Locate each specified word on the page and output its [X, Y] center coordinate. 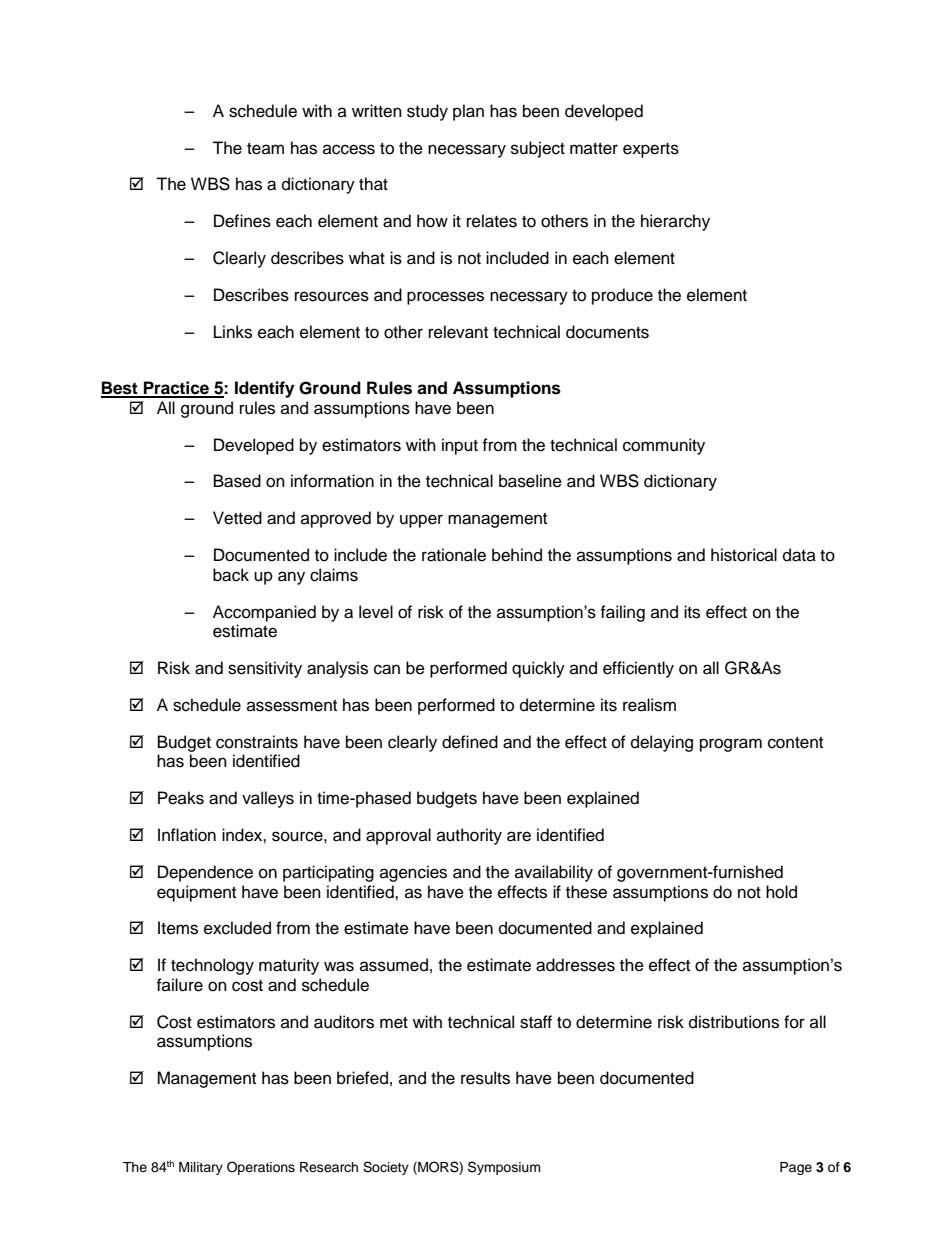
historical [744, 555]
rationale [454, 555]
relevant [458, 332]
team [265, 149]
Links [233, 332]
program [731, 745]
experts [651, 150]
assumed [394, 965]
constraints [257, 742]
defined [470, 742]
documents [607, 332]
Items [178, 928]
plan [468, 112]
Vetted [237, 518]
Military [201, 1168]
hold [781, 892]
